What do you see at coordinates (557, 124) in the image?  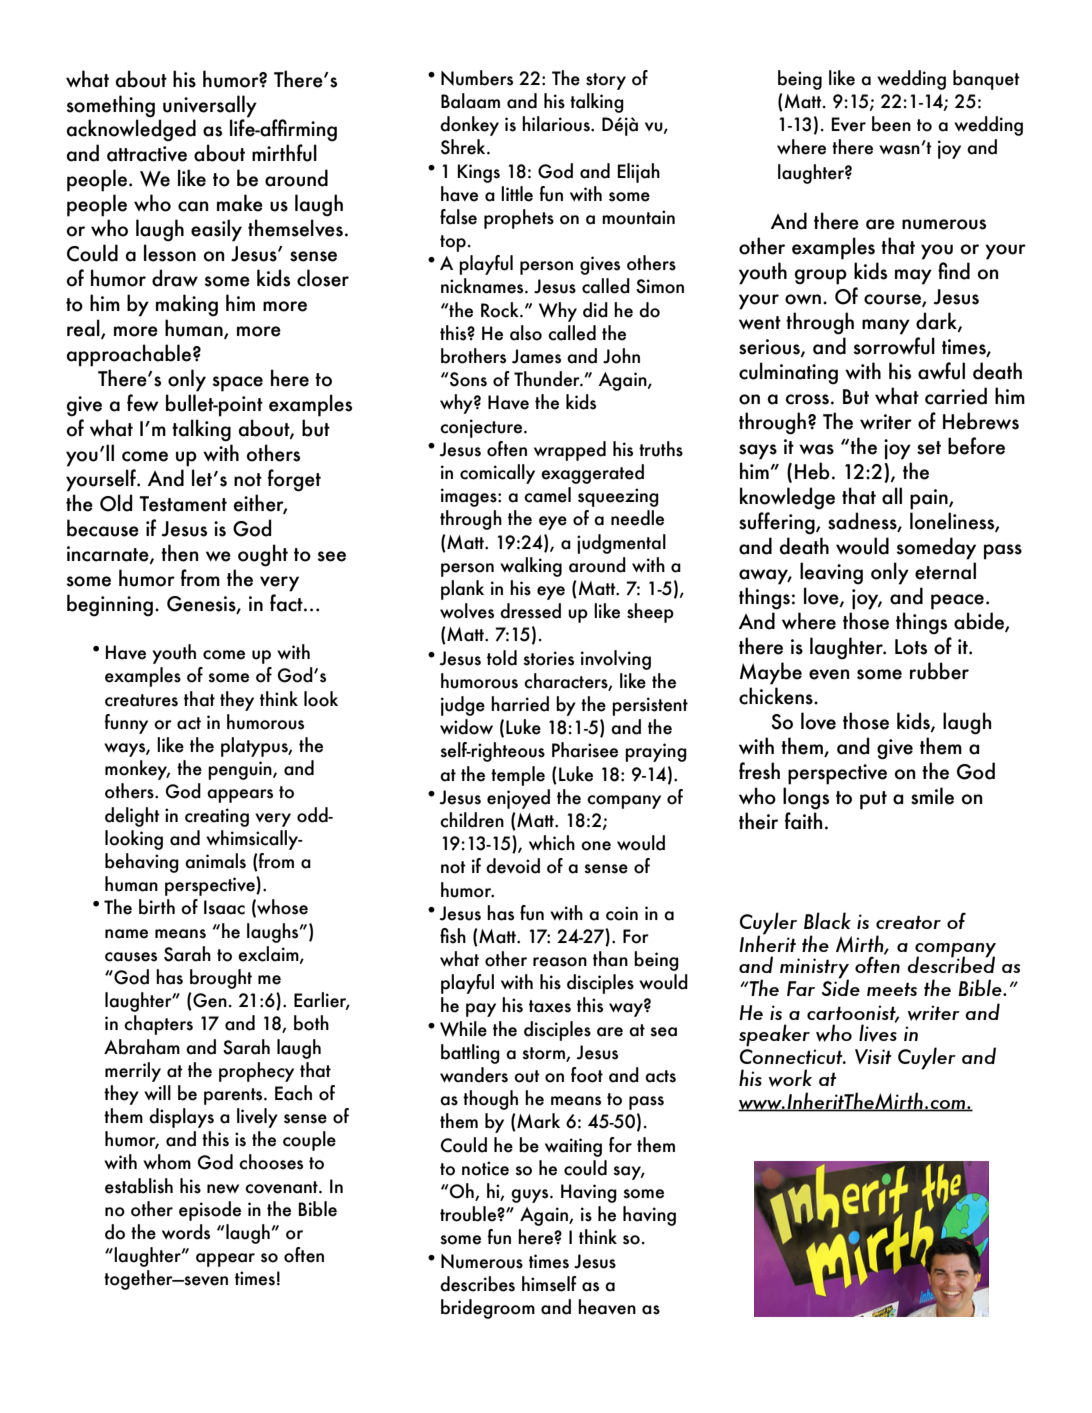 I see `hilarious` at bounding box center [557, 124].
